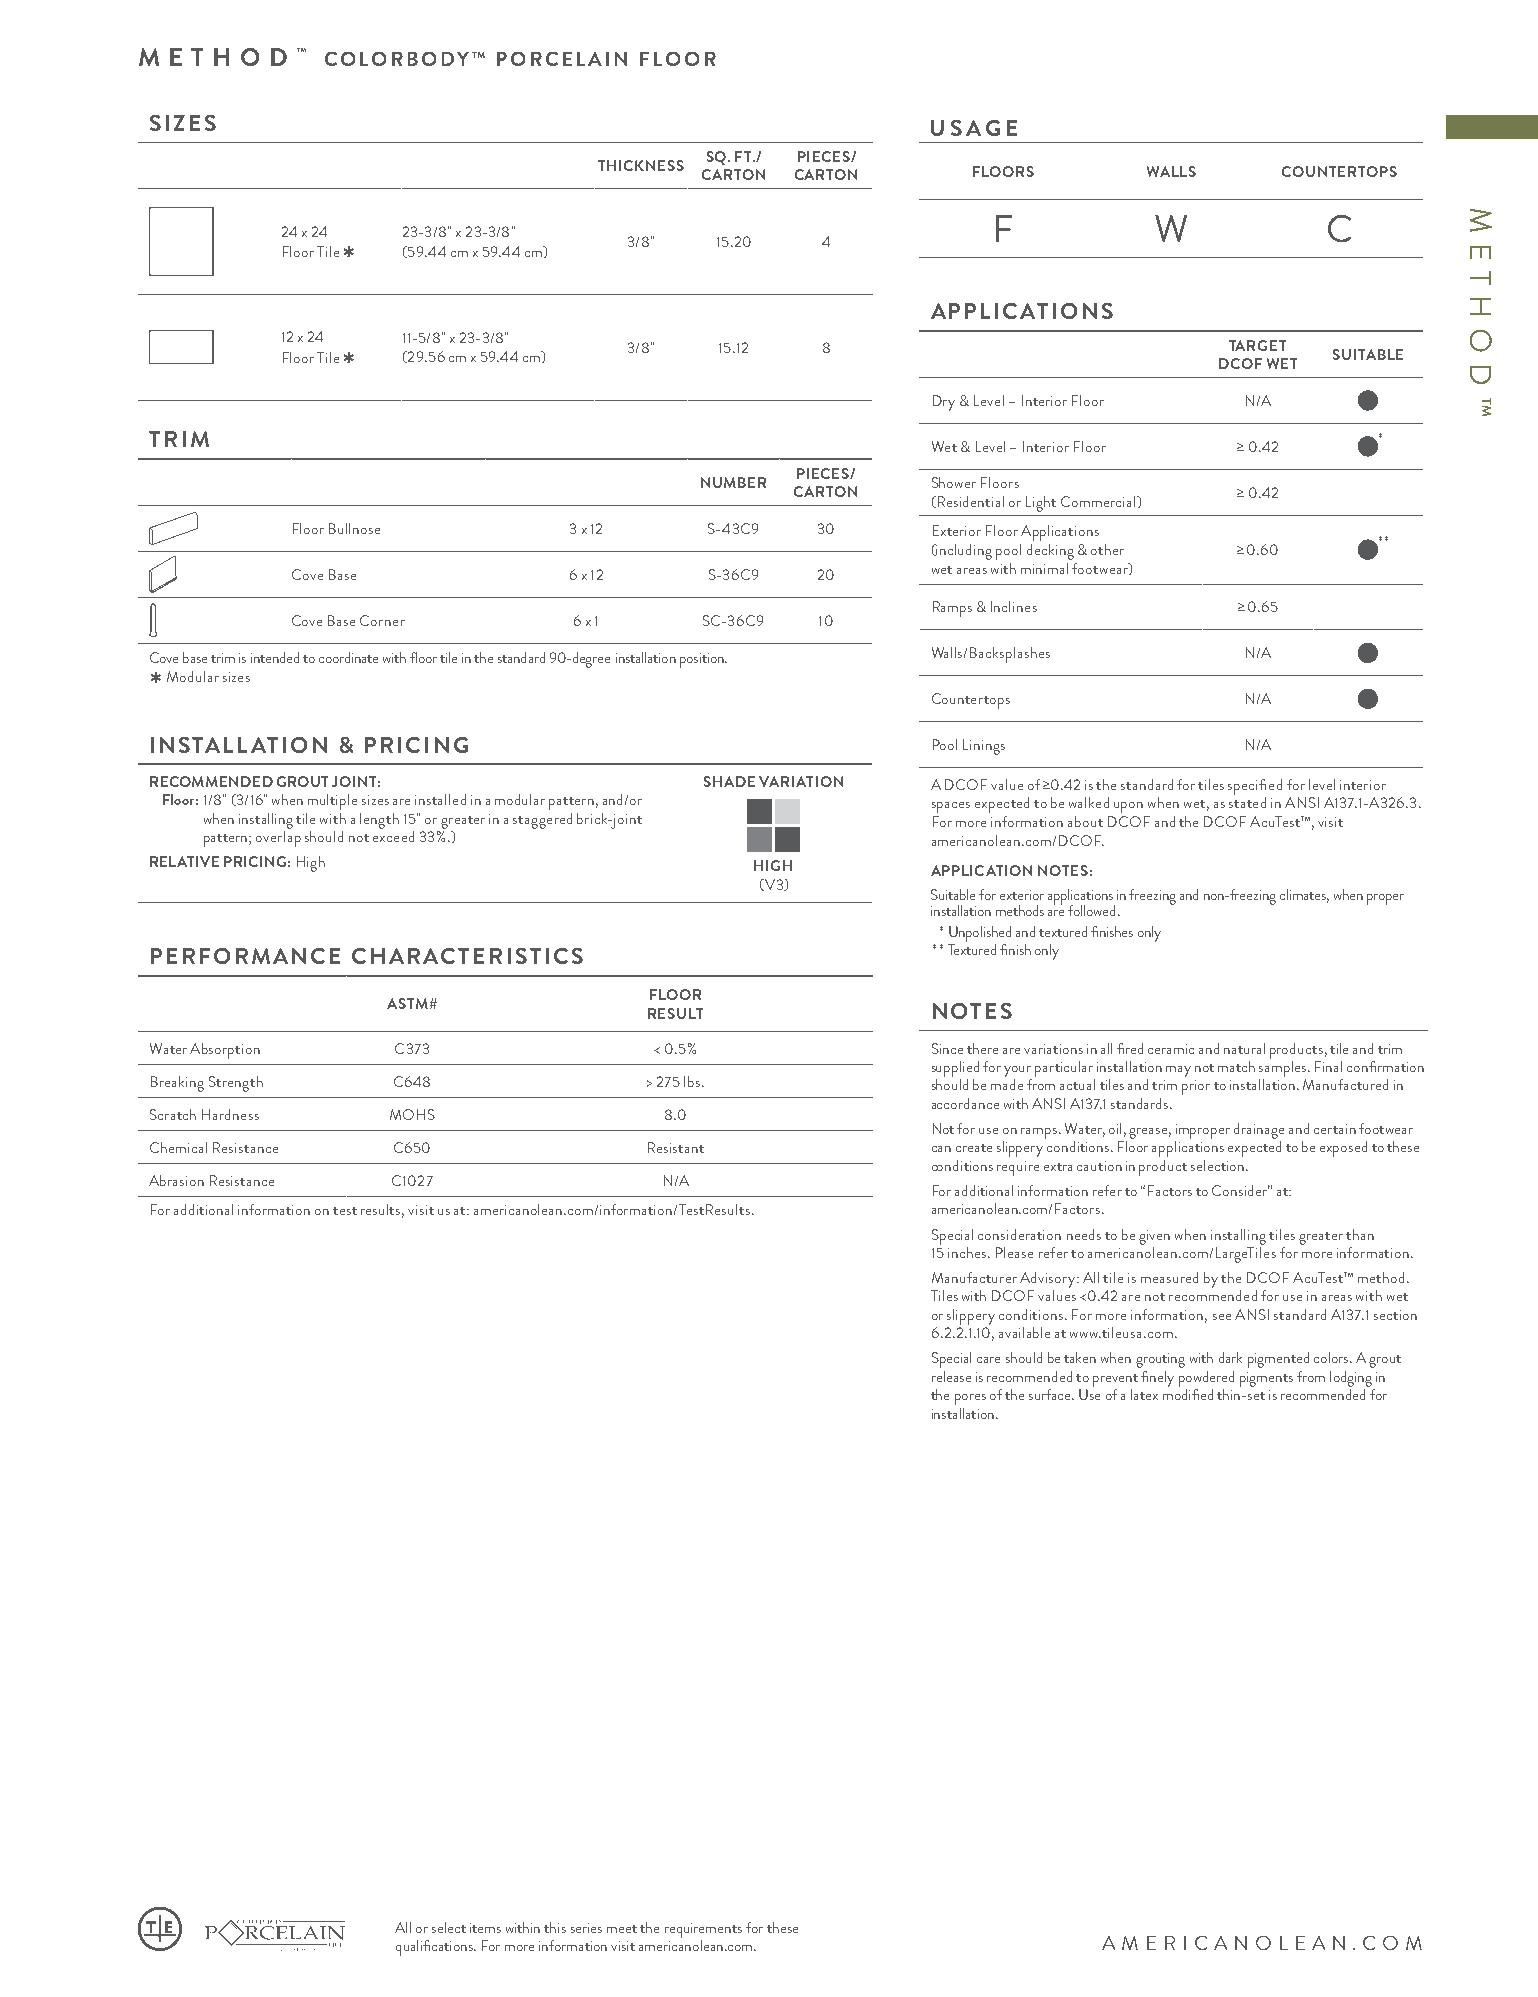  I want to click on TARGET, so click(1257, 345).
